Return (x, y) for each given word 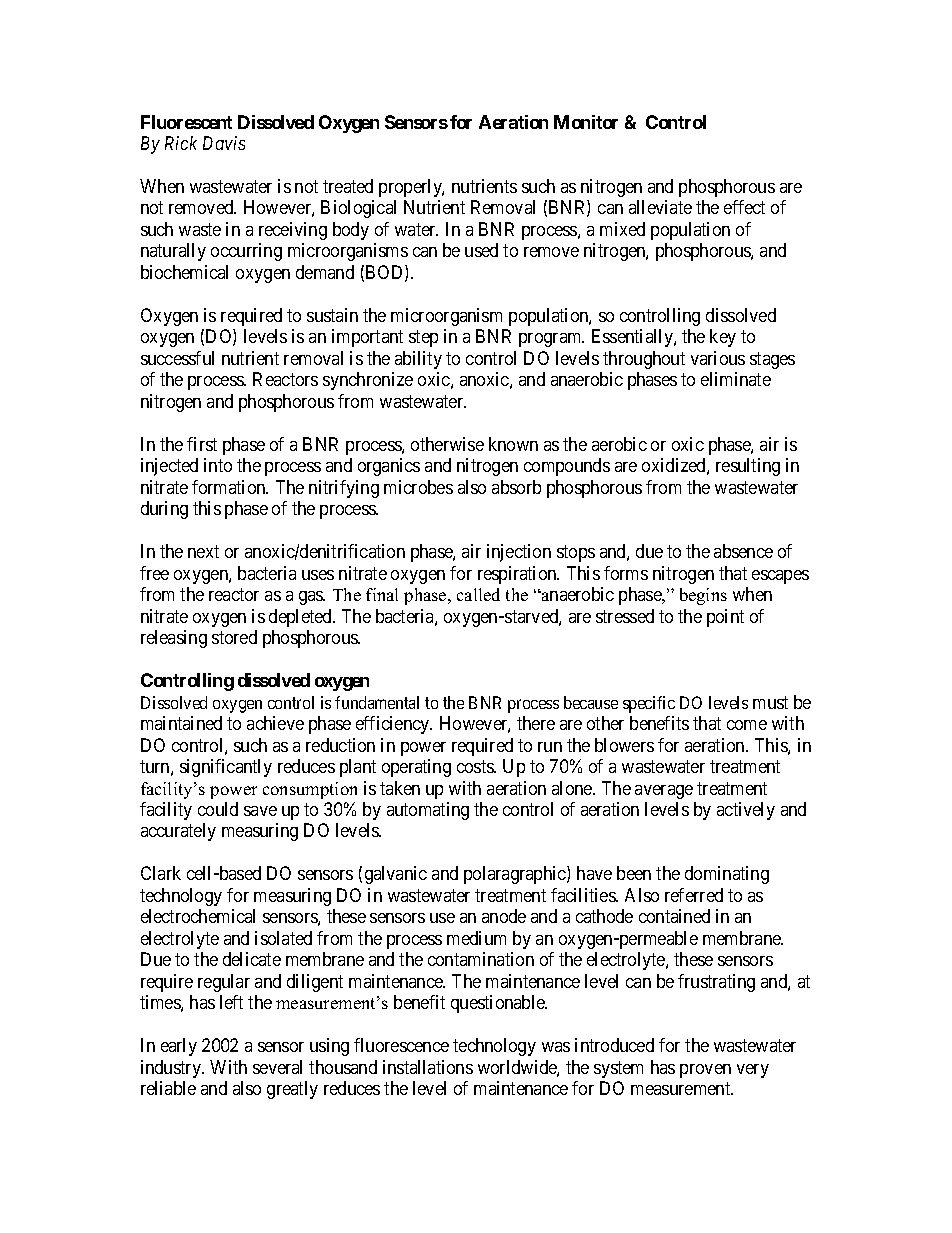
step (423, 338)
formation (230, 487)
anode (504, 916)
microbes (418, 487)
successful (177, 358)
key (723, 338)
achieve (275, 723)
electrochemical (198, 916)
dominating (727, 875)
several (277, 1067)
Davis (224, 143)
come (747, 725)
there (536, 723)
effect (744, 207)
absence (743, 551)
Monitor (586, 122)
